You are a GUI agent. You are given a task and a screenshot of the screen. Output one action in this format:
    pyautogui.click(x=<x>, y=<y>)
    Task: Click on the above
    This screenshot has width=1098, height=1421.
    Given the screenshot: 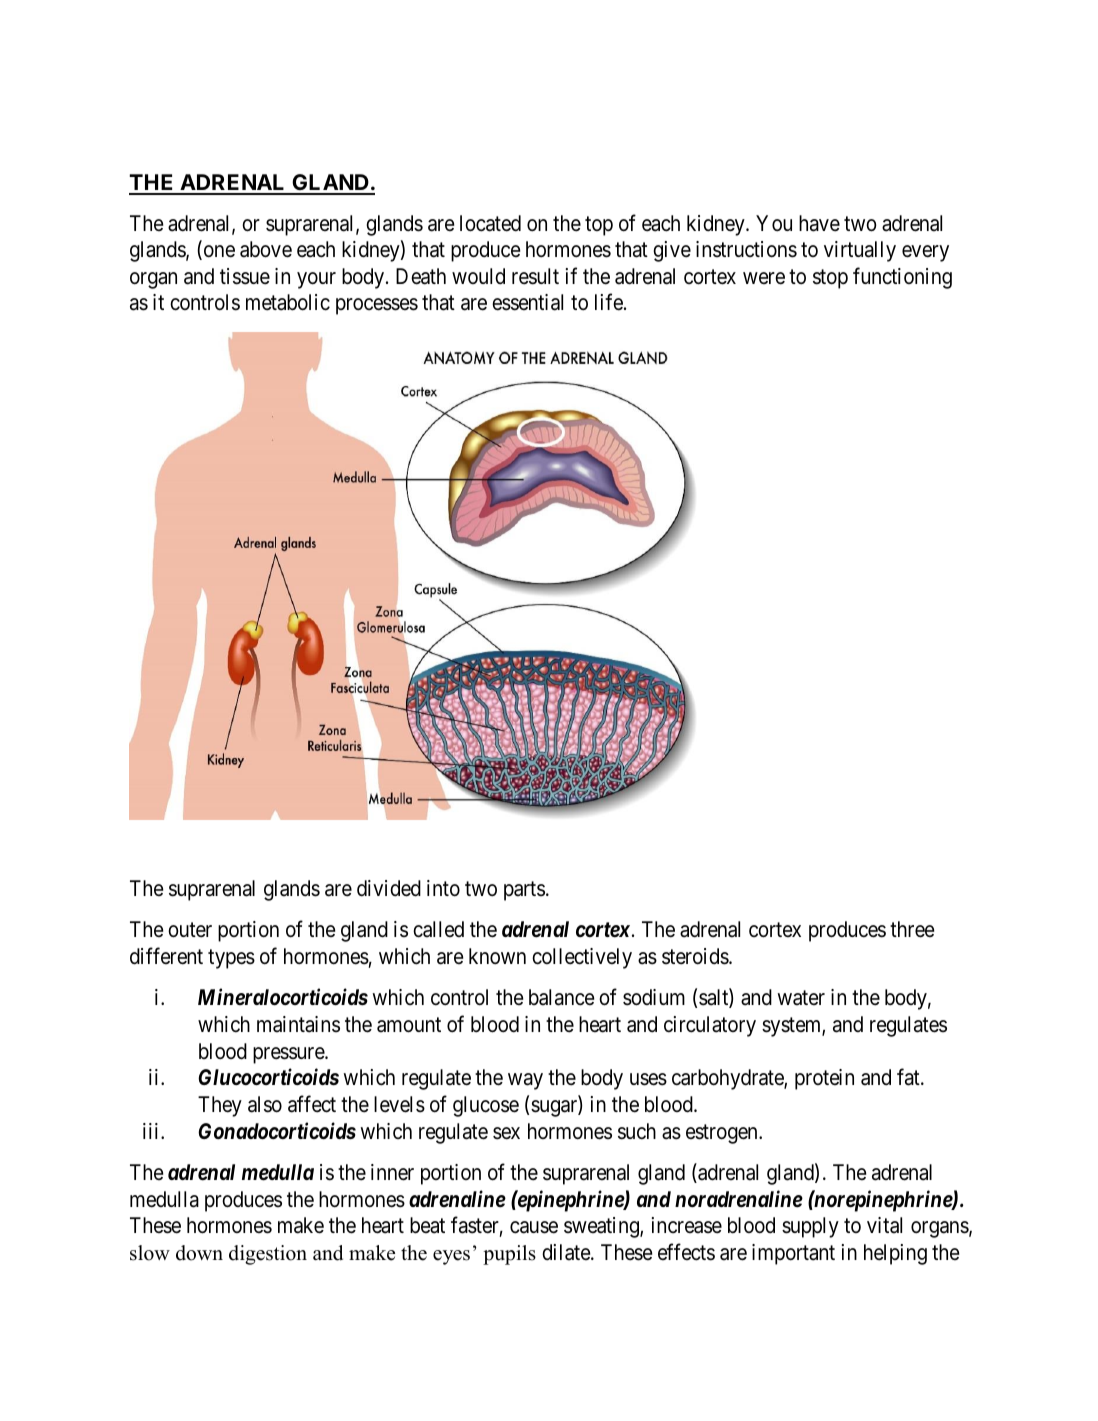 What is the action you would take?
    pyautogui.click(x=266, y=249)
